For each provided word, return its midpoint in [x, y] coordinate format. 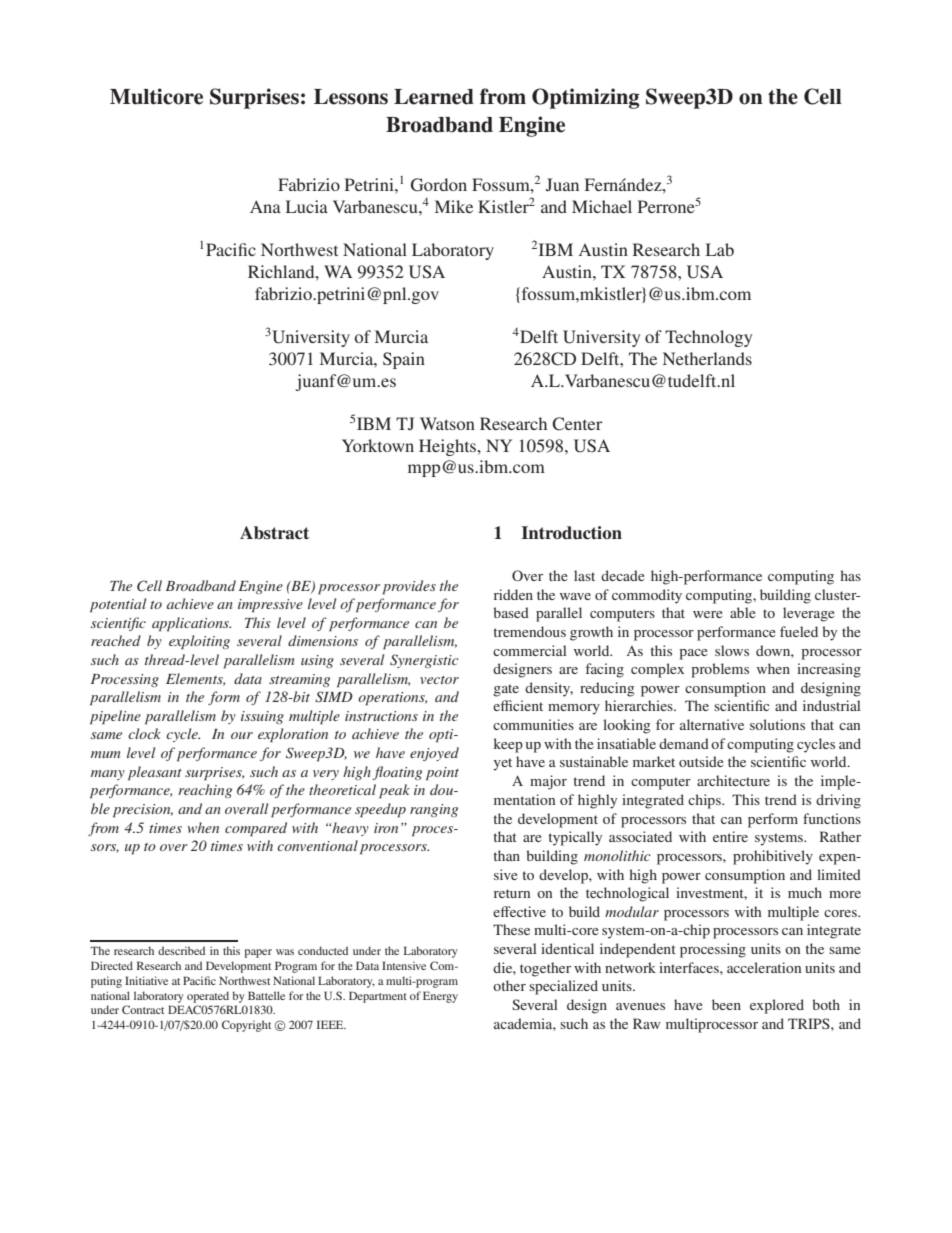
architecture [733, 780]
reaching [205, 791]
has [851, 575]
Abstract [274, 533]
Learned [434, 97]
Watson [447, 423]
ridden [513, 594]
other [509, 985]
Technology [708, 338]
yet [502, 764]
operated [208, 997]
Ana [265, 206]
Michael [602, 206]
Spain [404, 360]
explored [777, 1006]
